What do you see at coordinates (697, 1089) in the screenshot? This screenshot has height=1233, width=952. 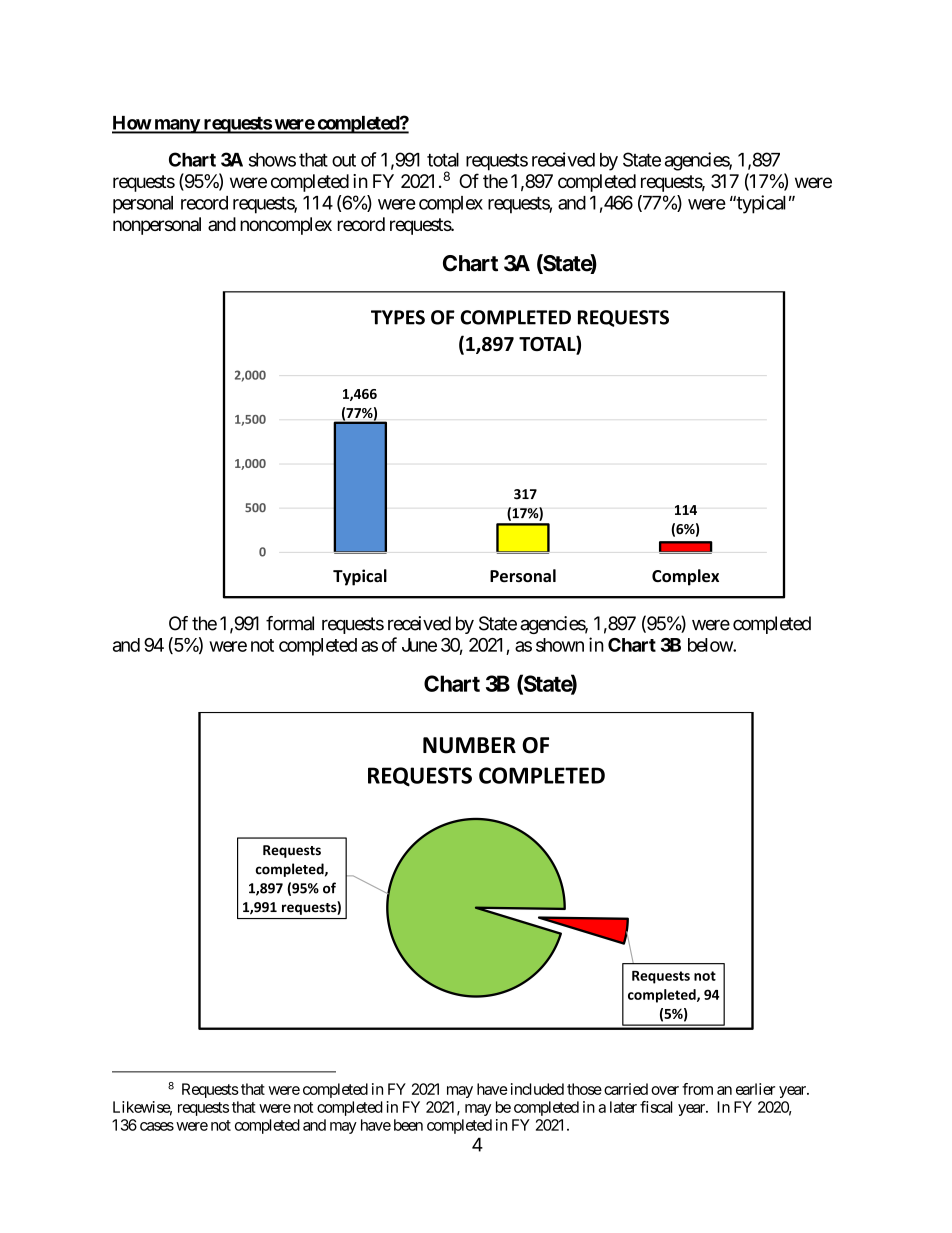 I see `from` at bounding box center [697, 1089].
